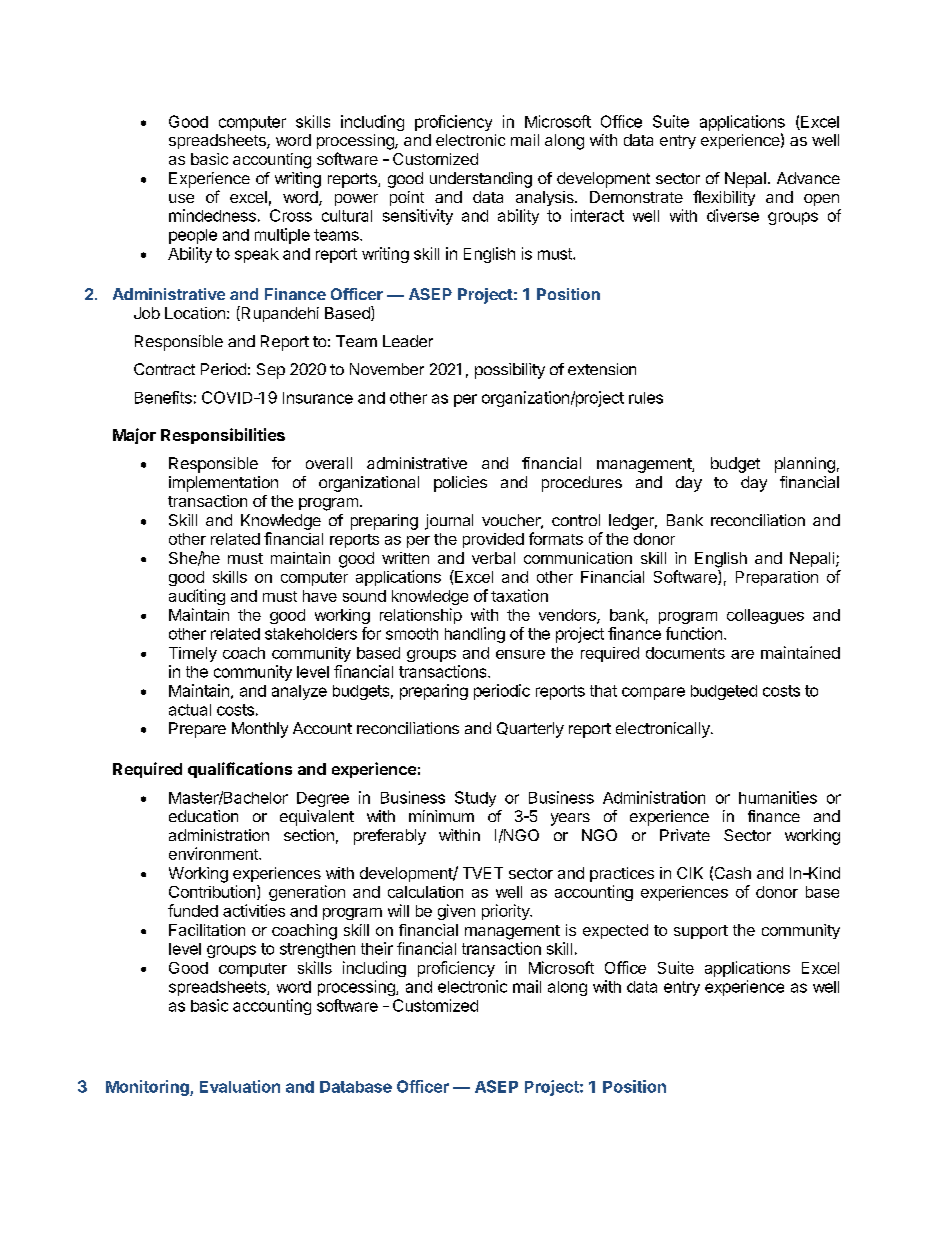  I want to click on environment, so click(214, 853).
